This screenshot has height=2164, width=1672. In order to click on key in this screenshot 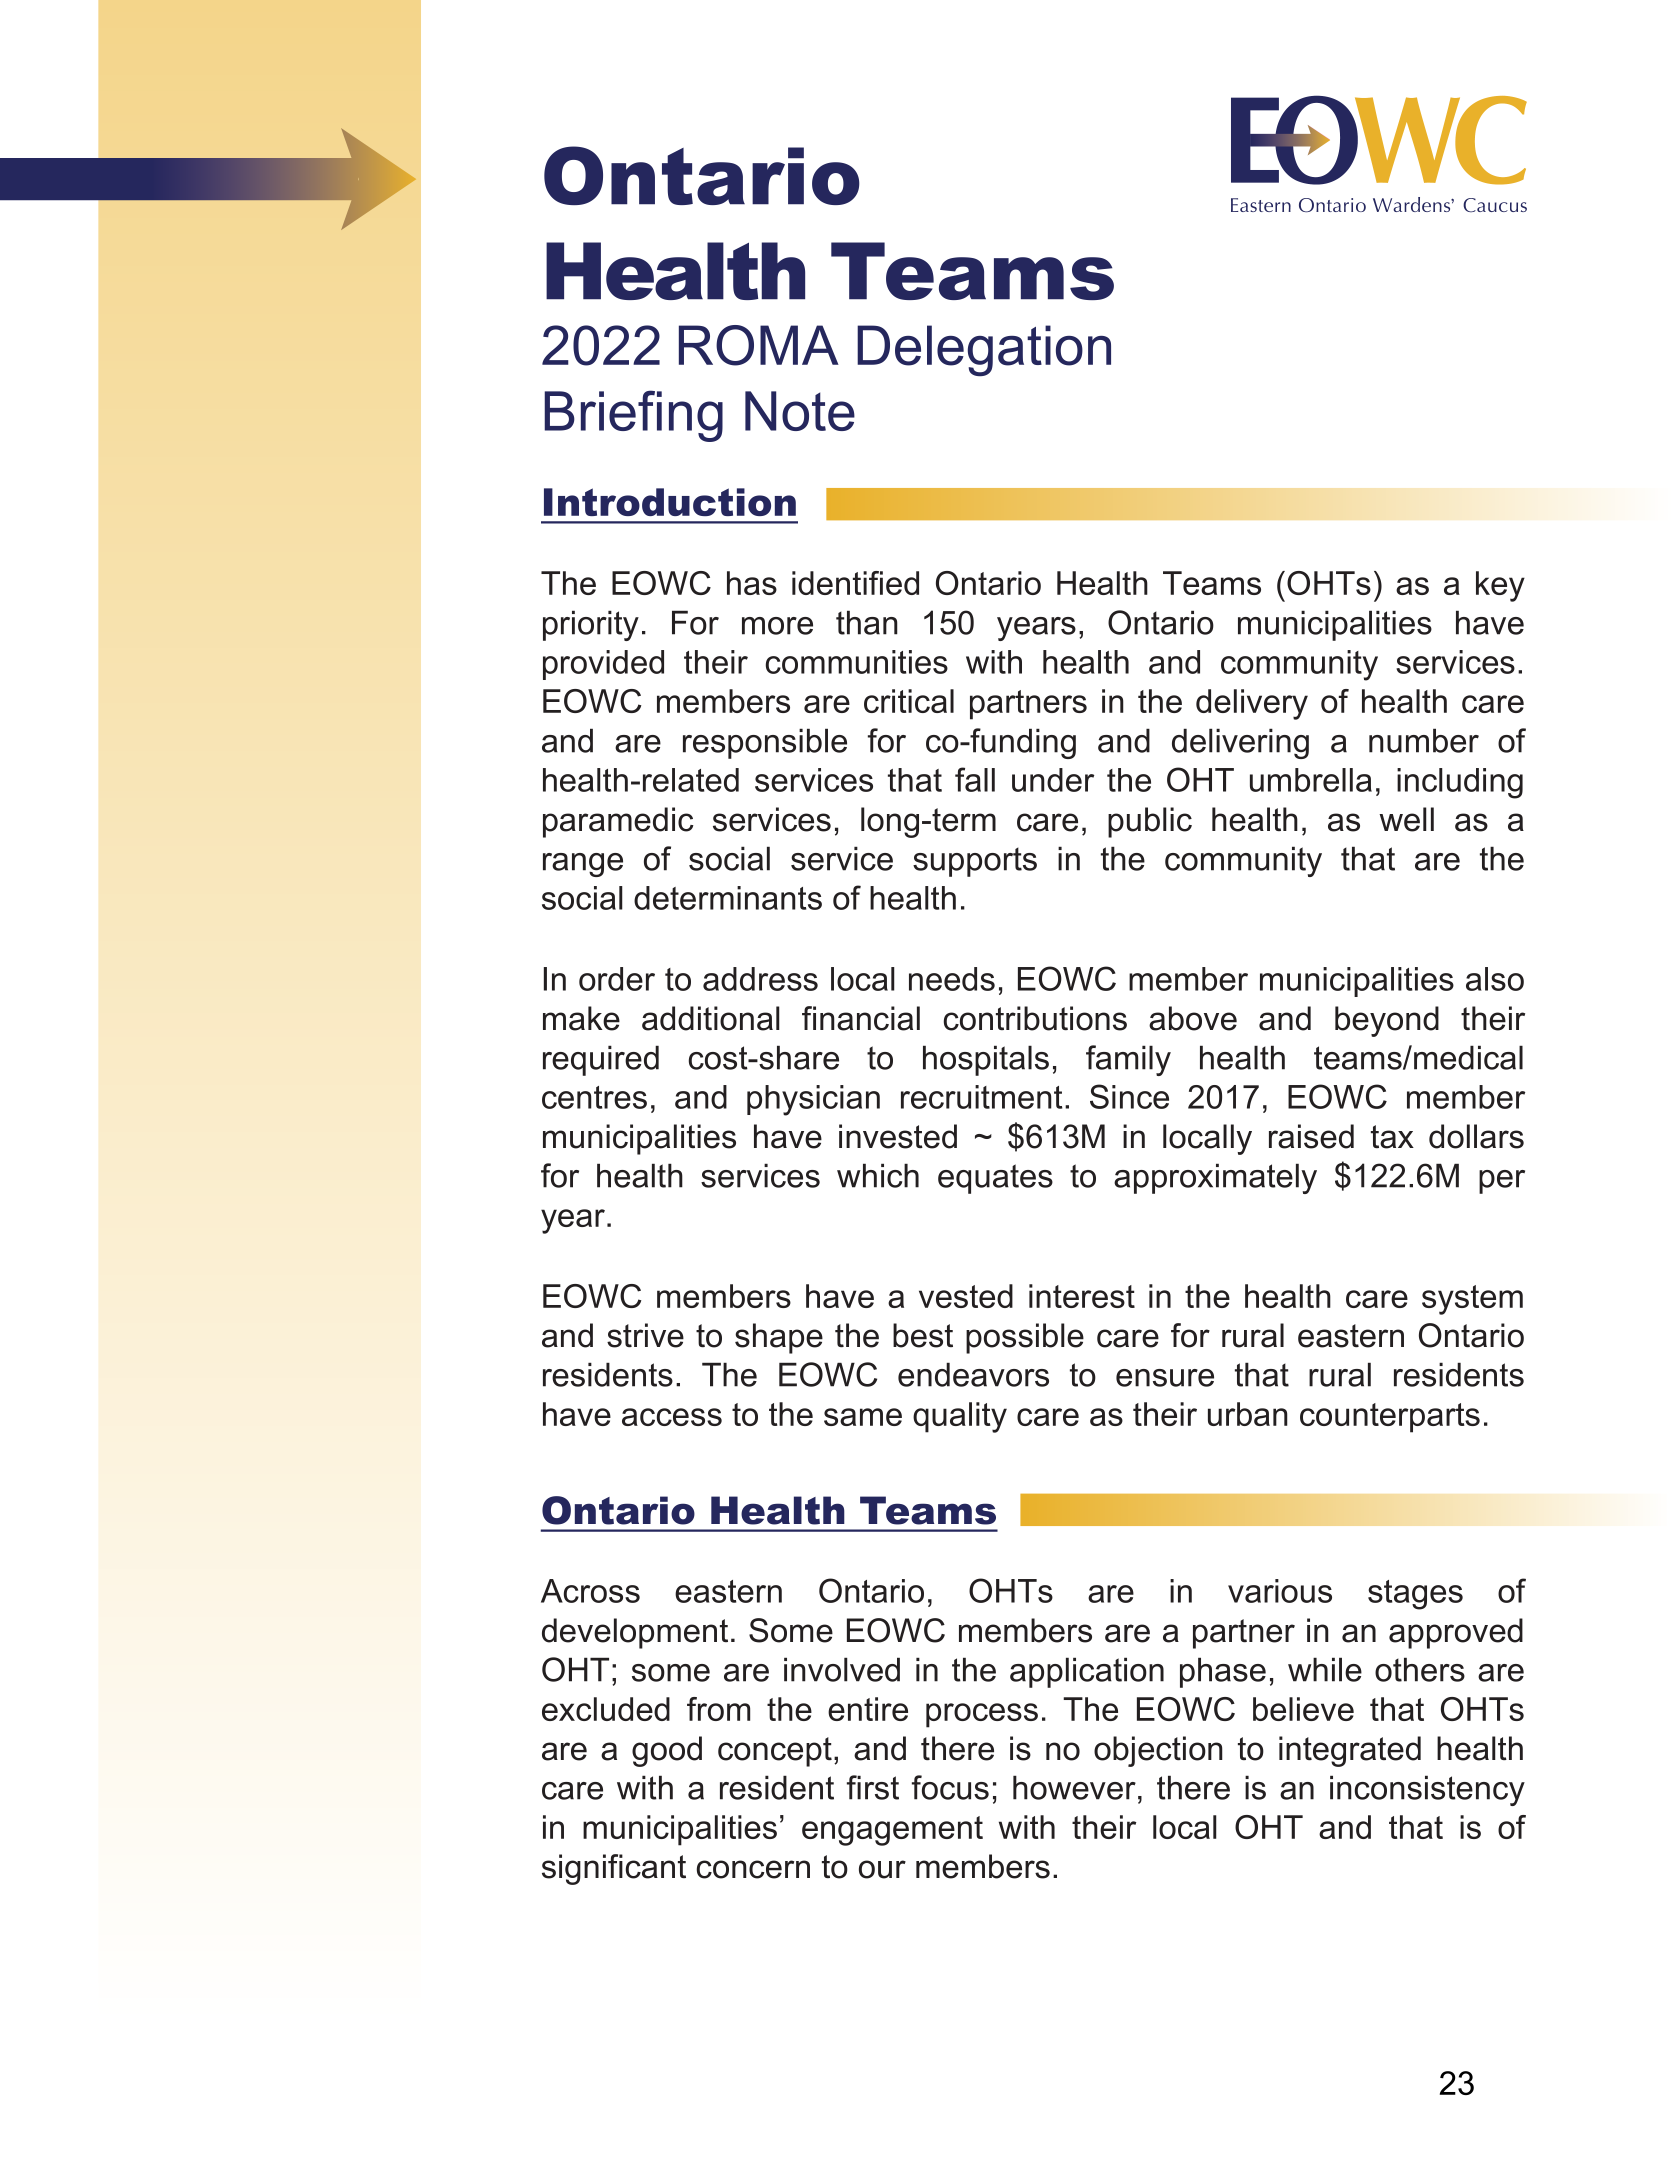, I will do `click(1500, 586)`.
